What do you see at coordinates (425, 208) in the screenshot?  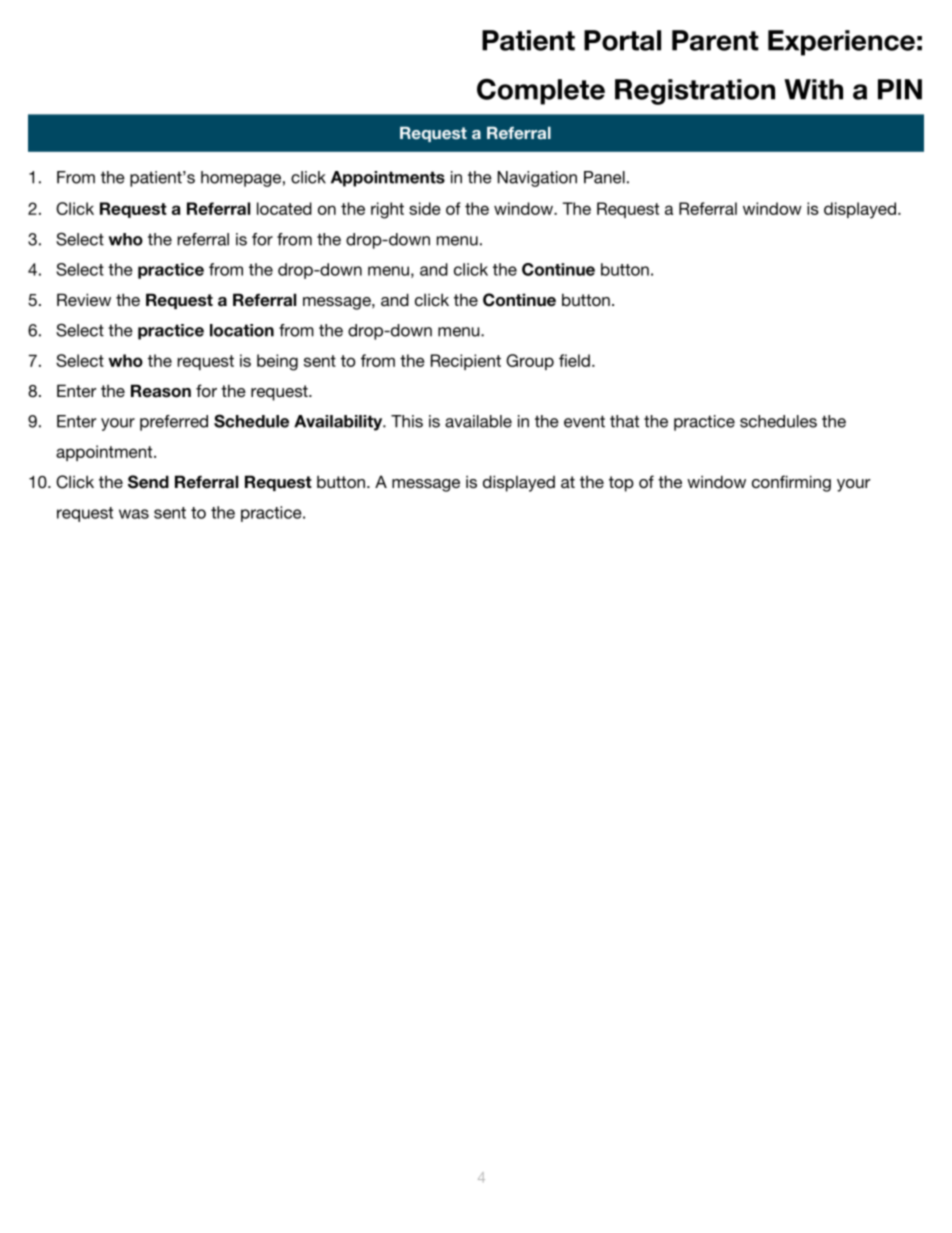 I see `side` at bounding box center [425, 208].
